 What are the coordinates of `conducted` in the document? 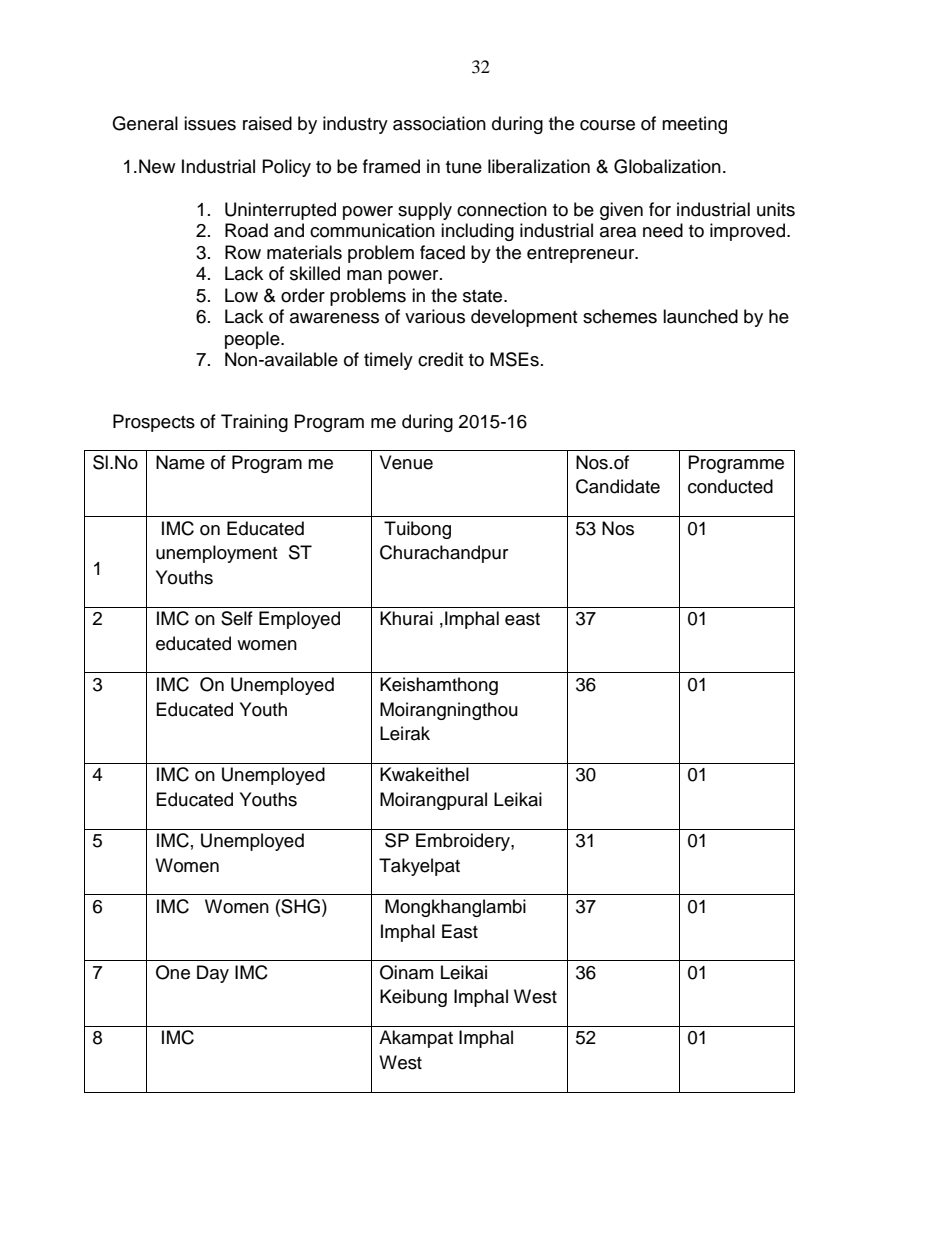 It's located at (730, 486).
